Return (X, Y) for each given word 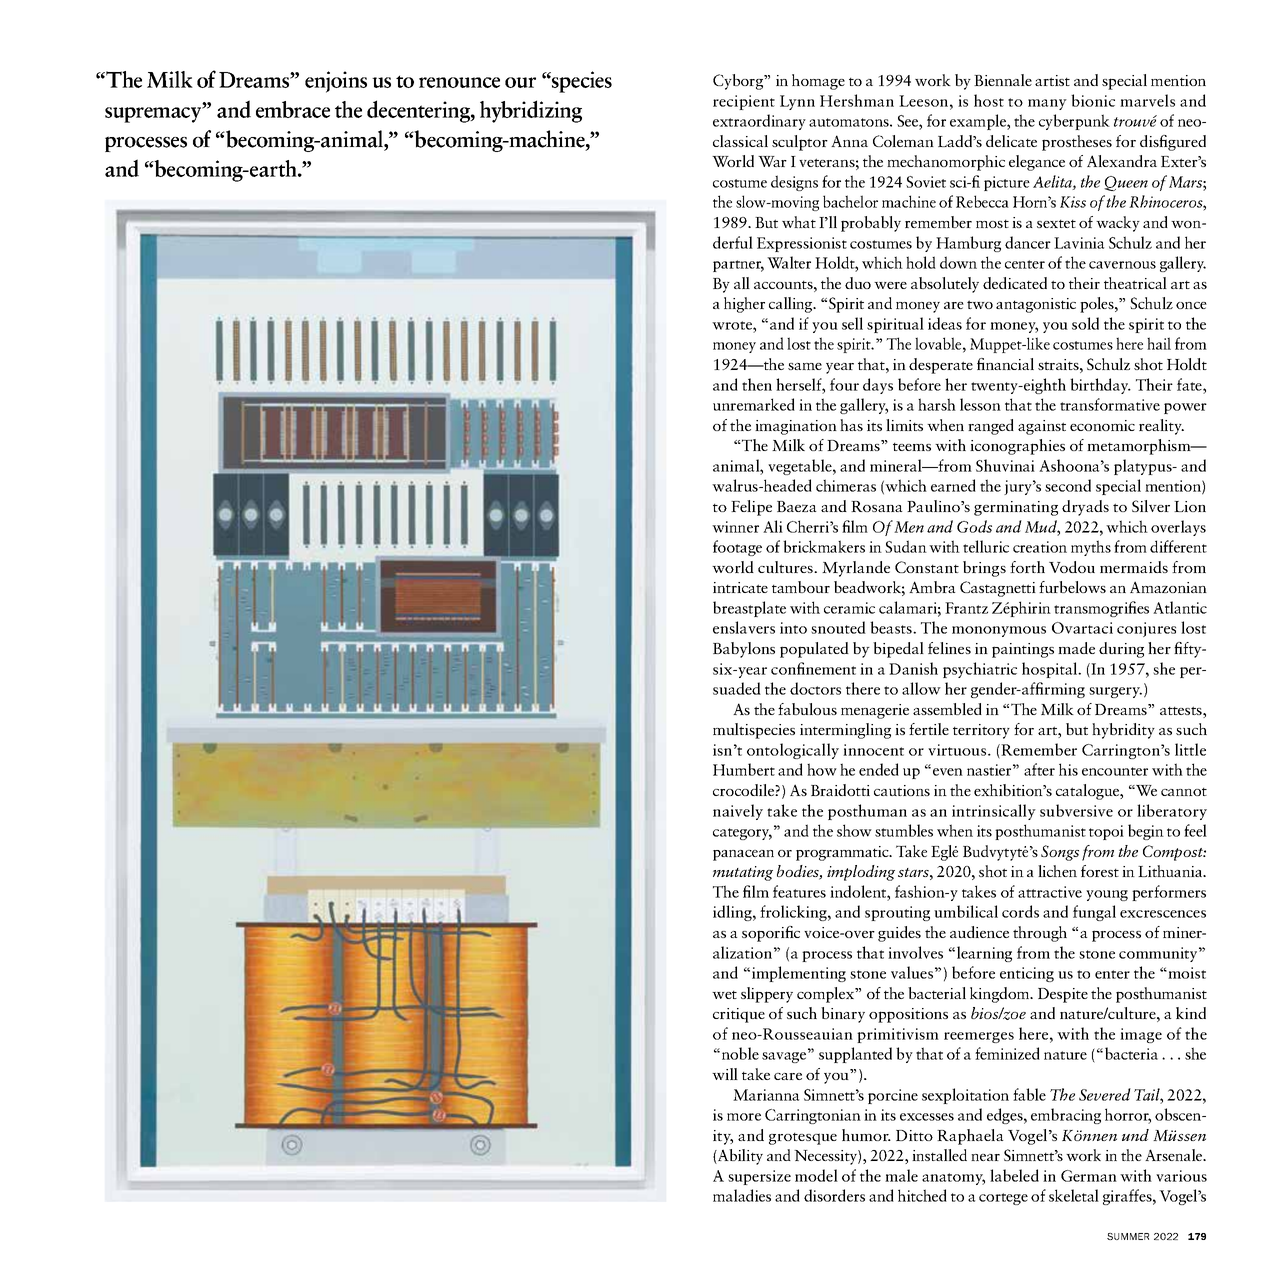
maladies (742, 1195)
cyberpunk (1074, 122)
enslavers (744, 627)
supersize (759, 1177)
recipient (744, 102)
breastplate (749, 609)
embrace (293, 109)
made (1076, 648)
